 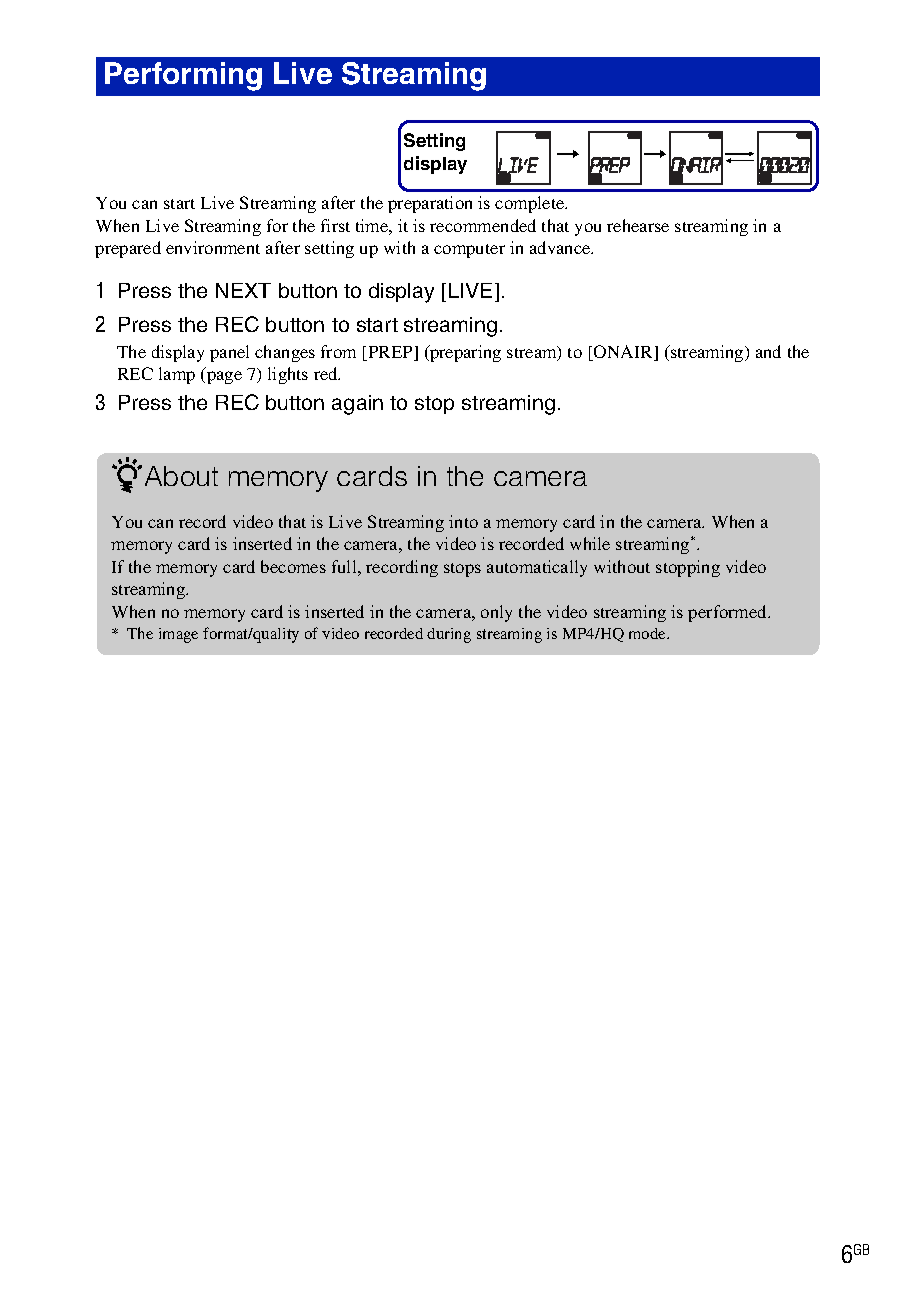 I want to click on and, so click(x=768, y=351).
